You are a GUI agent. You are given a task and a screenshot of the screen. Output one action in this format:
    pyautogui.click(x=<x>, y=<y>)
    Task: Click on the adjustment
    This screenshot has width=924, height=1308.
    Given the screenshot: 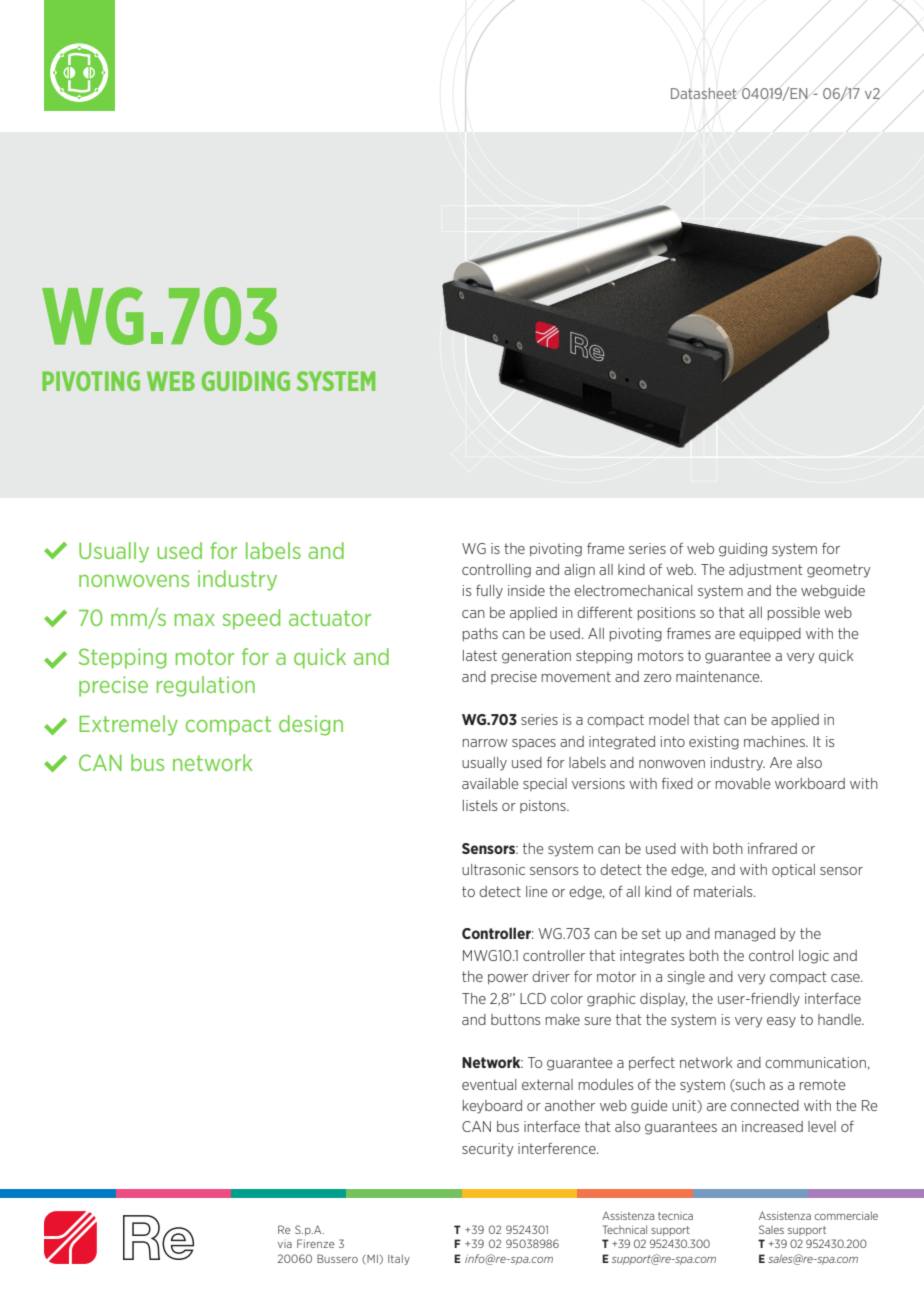 What is the action you would take?
    pyautogui.click(x=766, y=571)
